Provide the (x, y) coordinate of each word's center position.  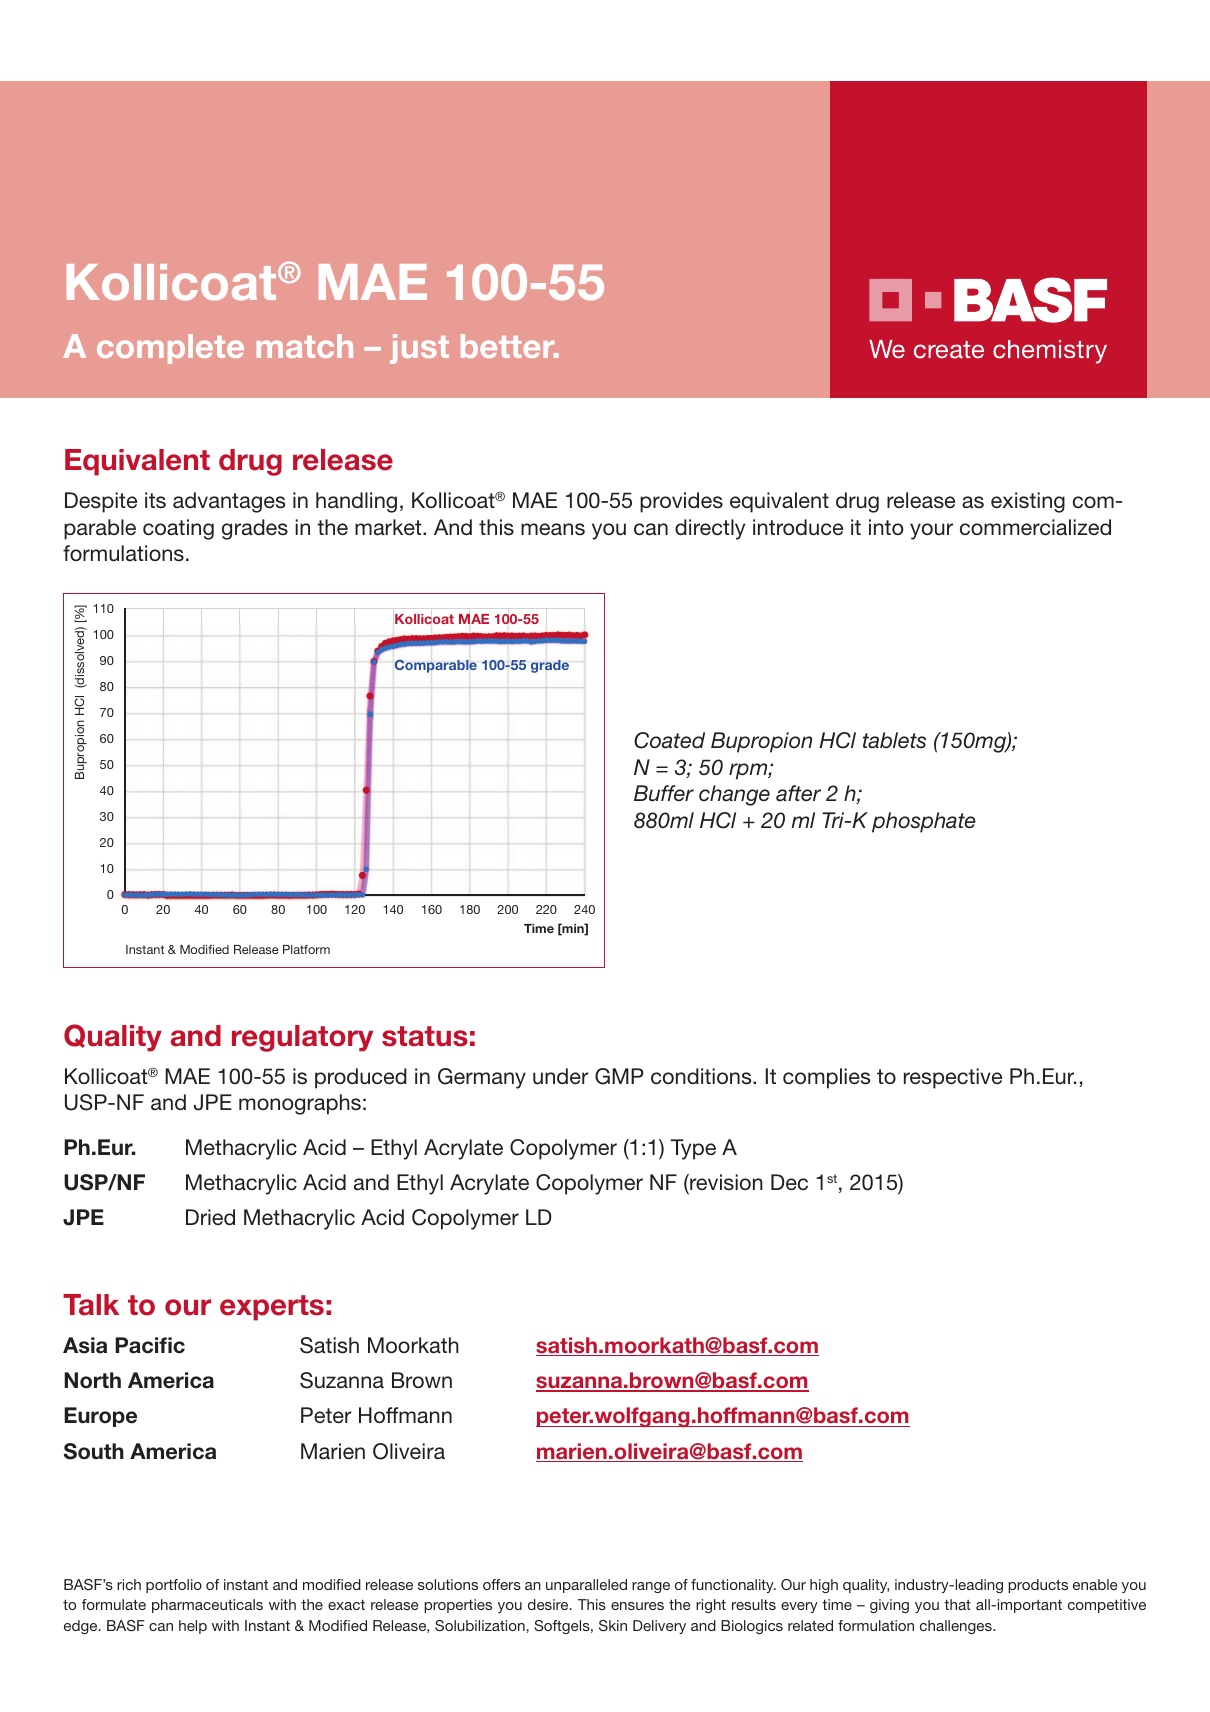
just (419, 349)
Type (693, 1149)
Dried (210, 1217)
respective (953, 1078)
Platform (306, 949)
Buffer (664, 793)
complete (170, 349)
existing (1028, 502)
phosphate (924, 822)
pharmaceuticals (207, 1606)
